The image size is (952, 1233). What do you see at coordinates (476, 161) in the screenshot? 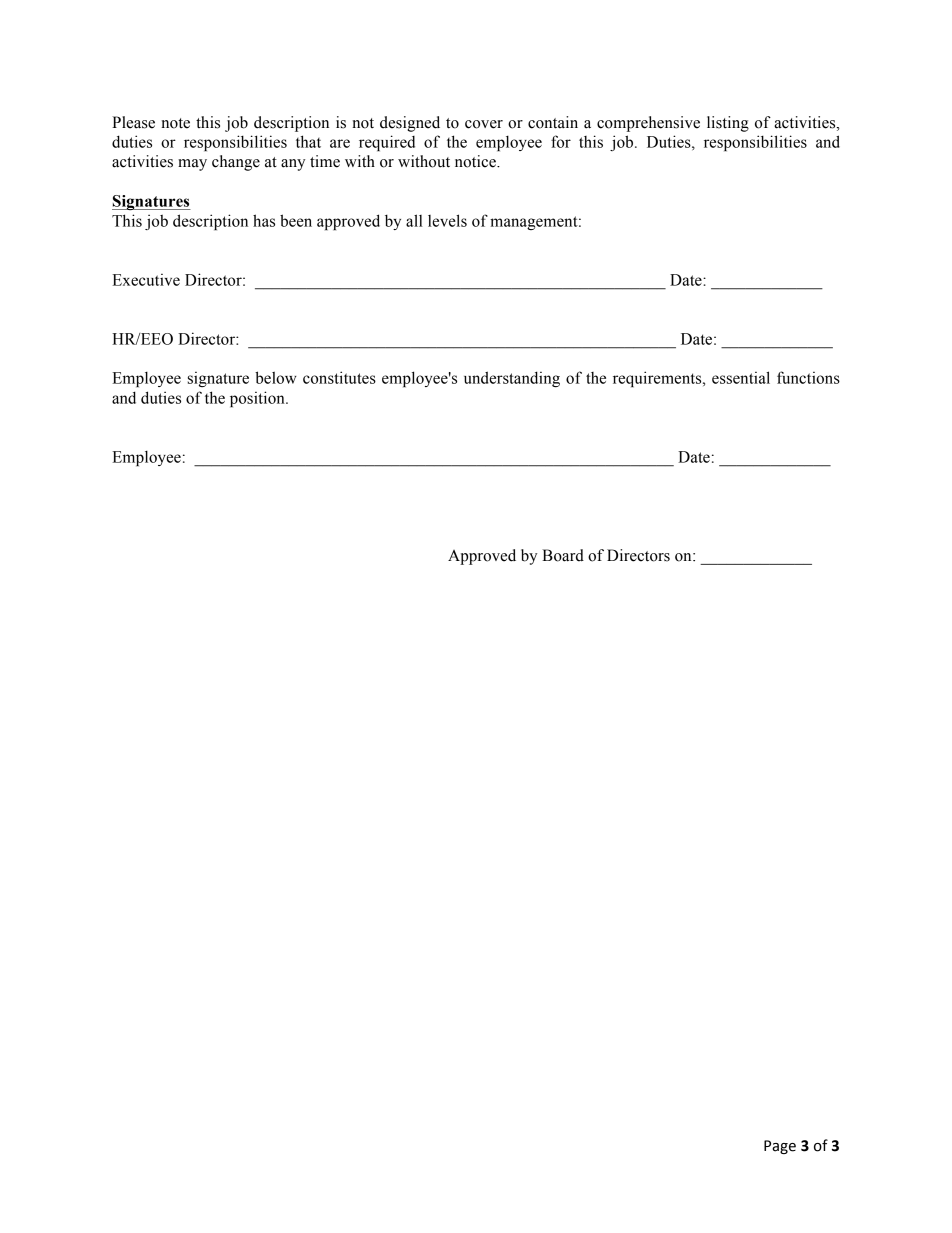
I see `notice` at bounding box center [476, 161].
